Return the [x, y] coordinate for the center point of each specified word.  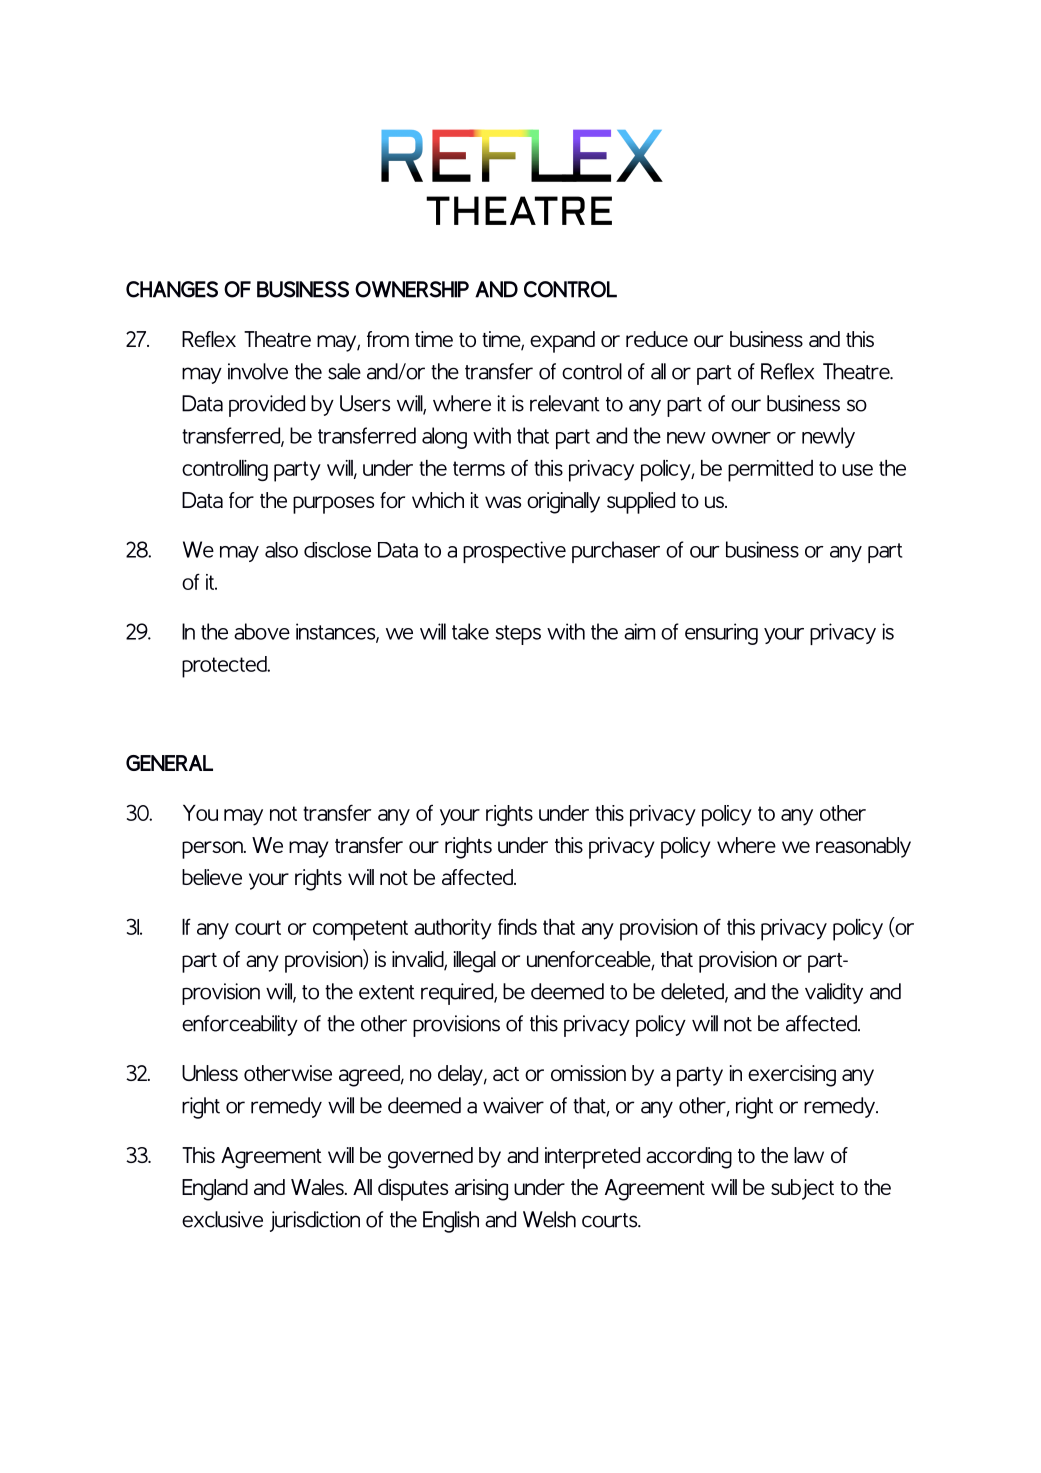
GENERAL [169, 763]
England [215, 1190]
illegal [475, 962]
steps [518, 635]
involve [258, 371]
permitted [770, 471]
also [281, 550]
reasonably [863, 847]
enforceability [240, 1025]
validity [834, 993]
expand [562, 342]
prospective [514, 552]
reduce [657, 339]
